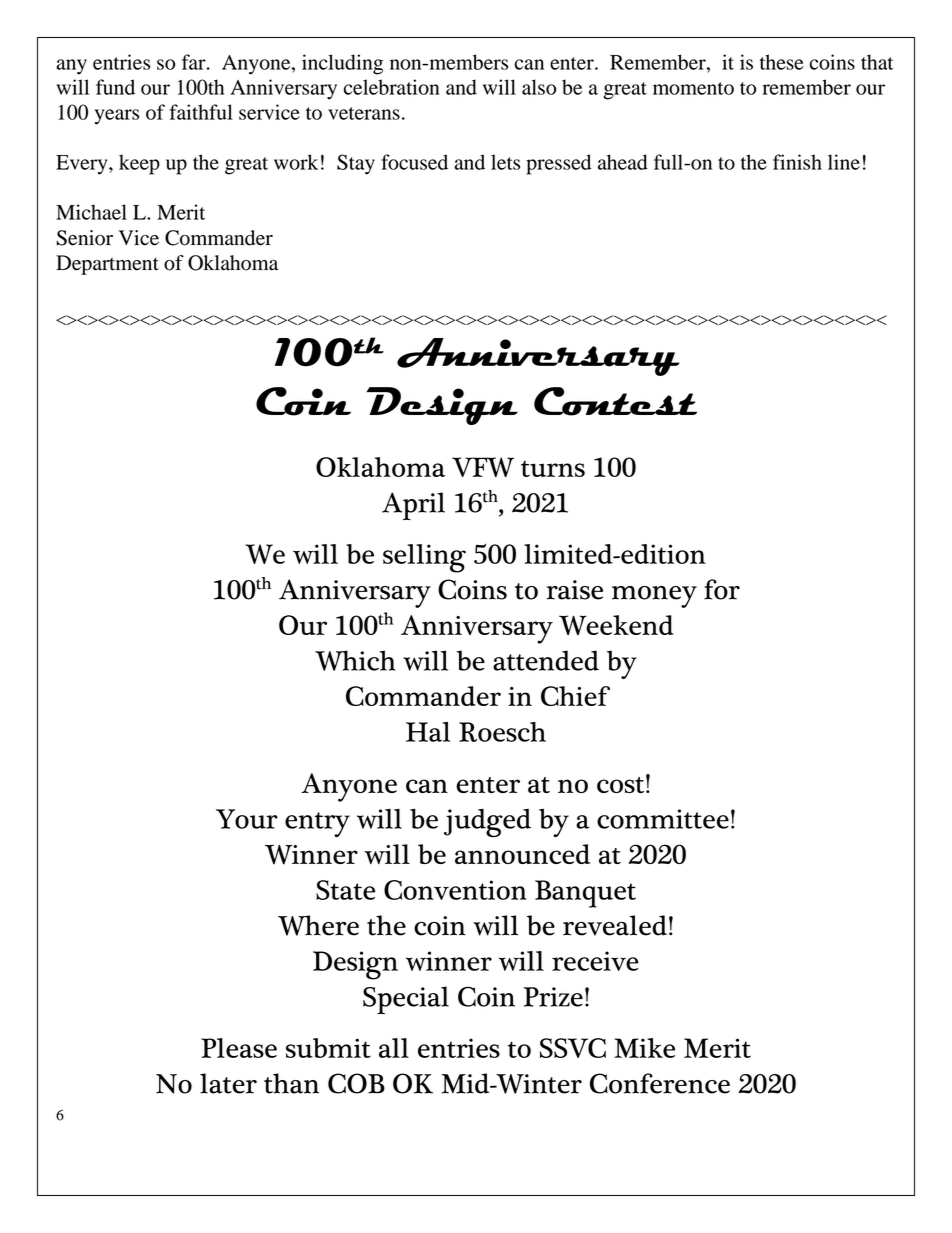  Describe the element at coordinates (201, 112) in the page. I see `faithful` at that location.
